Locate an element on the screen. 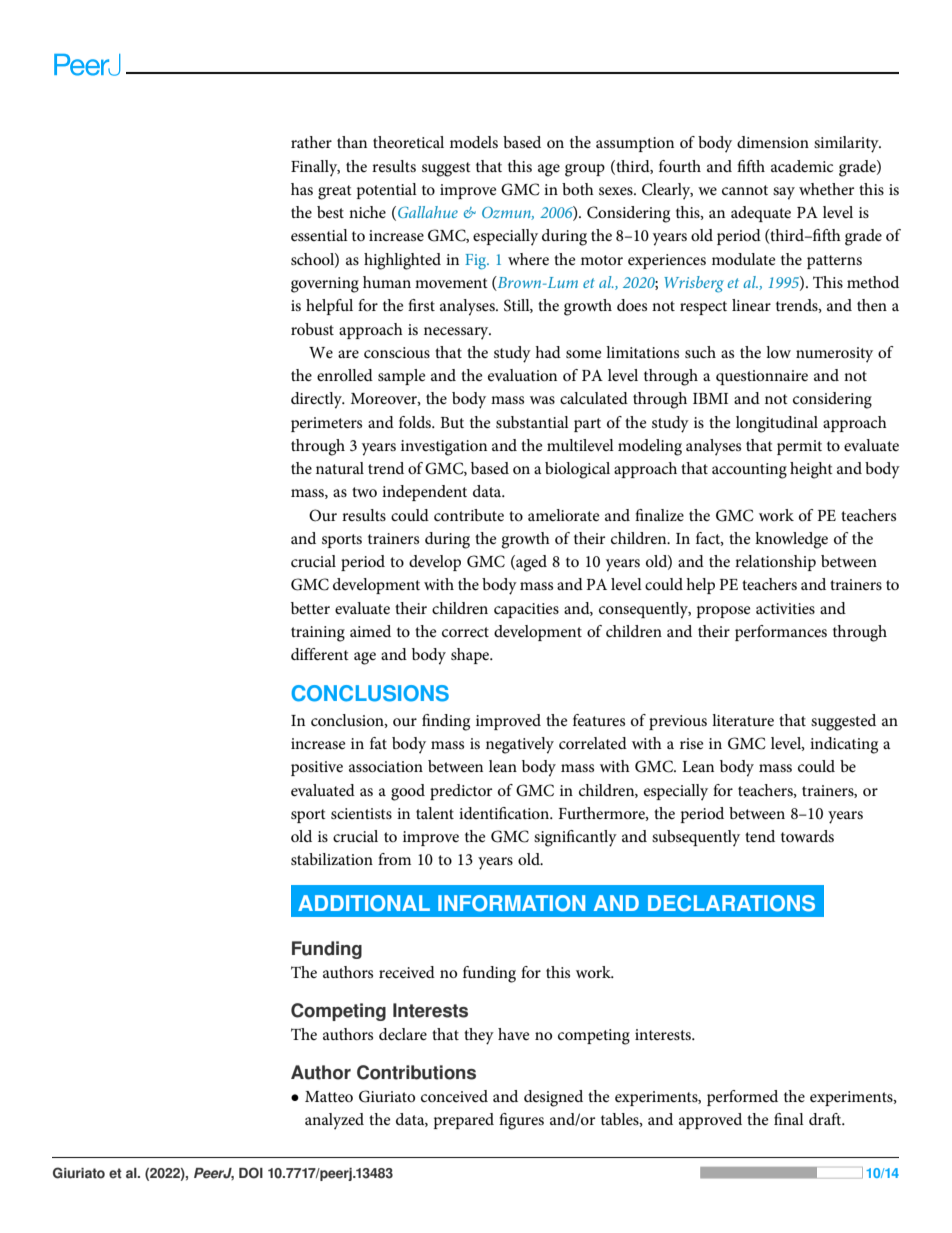  towards is located at coordinates (807, 836).
